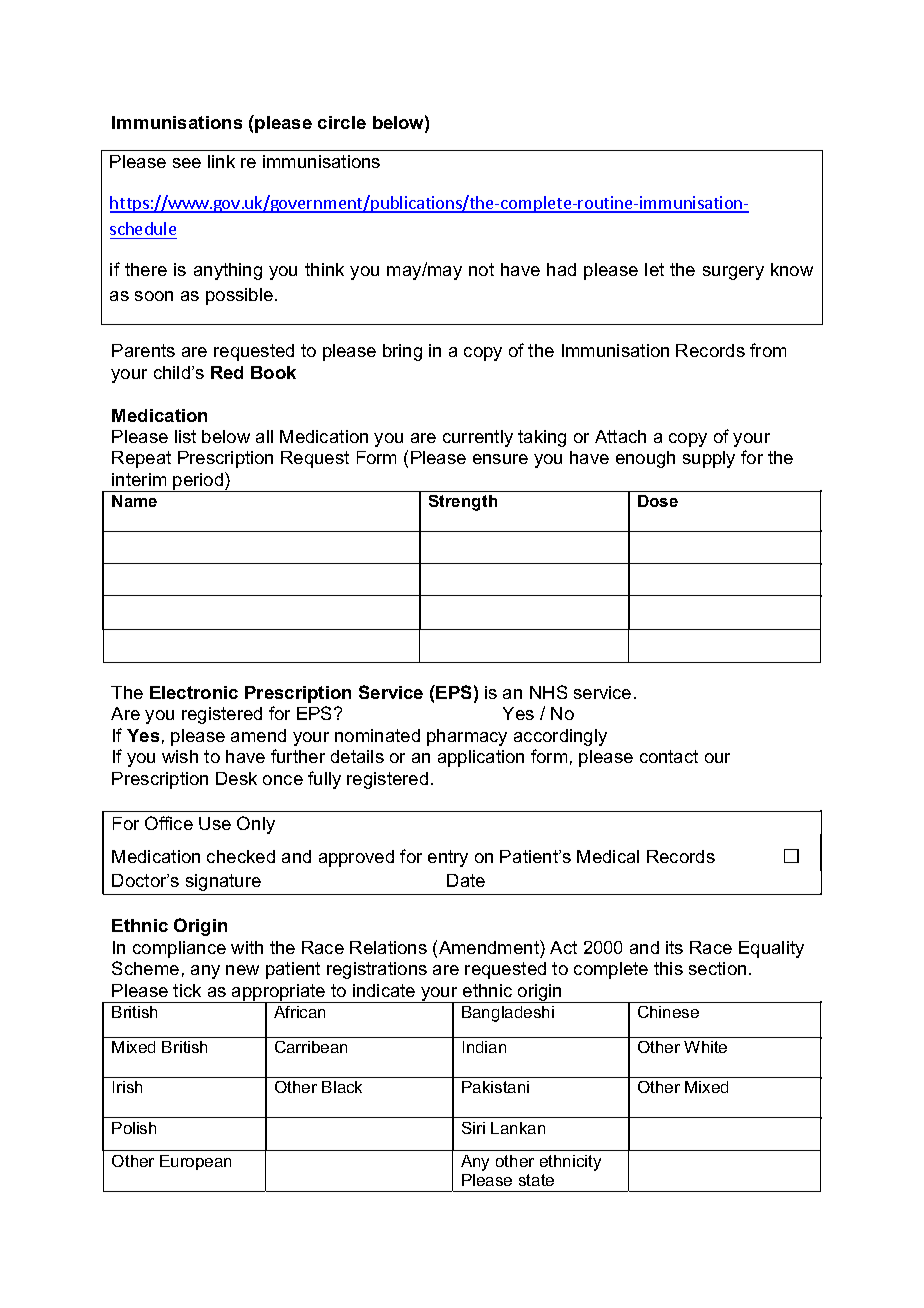 The image size is (924, 1308). Describe the element at coordinates (195, 1162) in the image. I see `European` at that location.
